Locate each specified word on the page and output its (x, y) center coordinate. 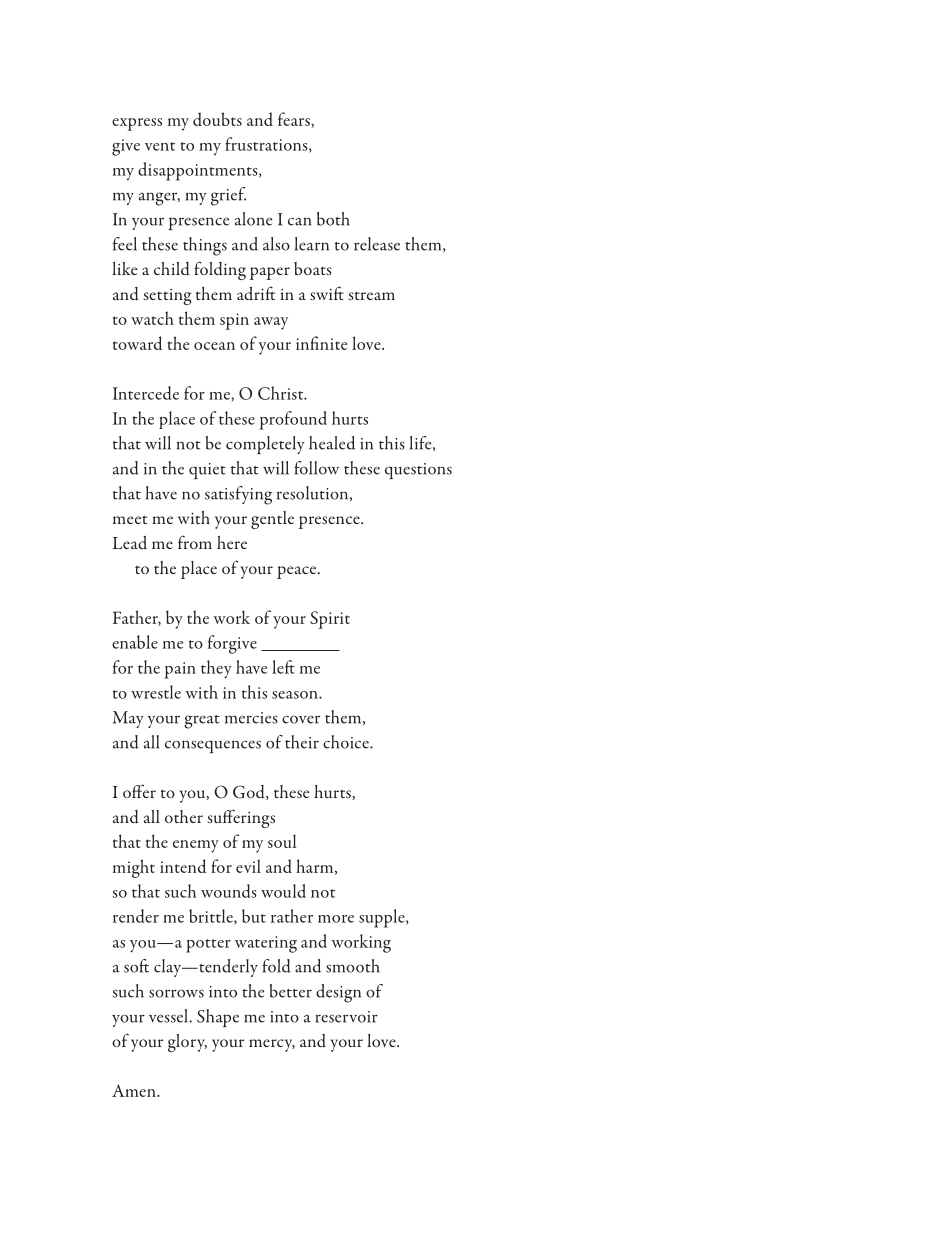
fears (295, 120)
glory (187, 1043)
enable (135, 642)
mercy (272, 1045)
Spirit (330, 620)
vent (160, 146)
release (377, 244)
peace (298, 572)
